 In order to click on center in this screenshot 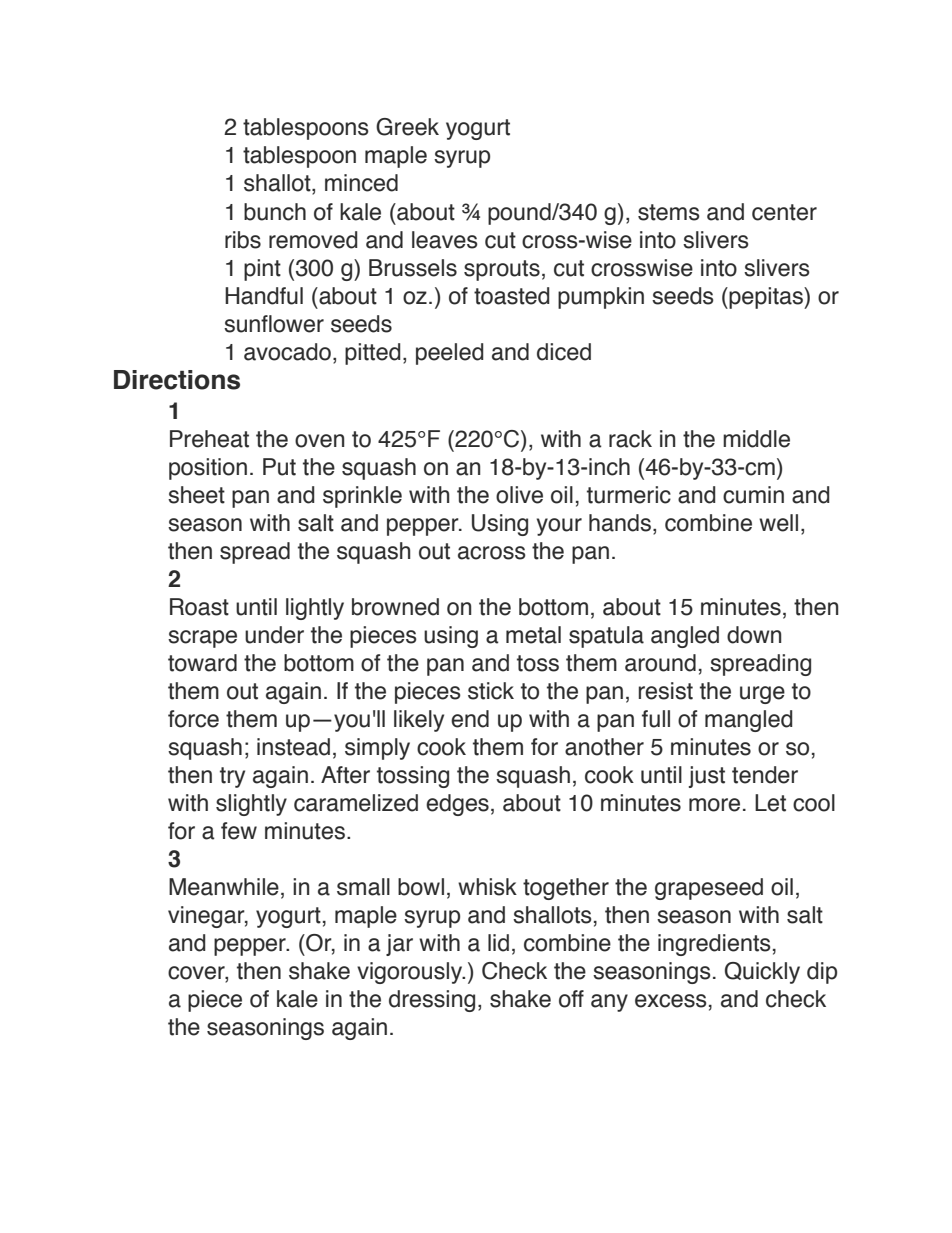, I will do `click(784, 212)`.
